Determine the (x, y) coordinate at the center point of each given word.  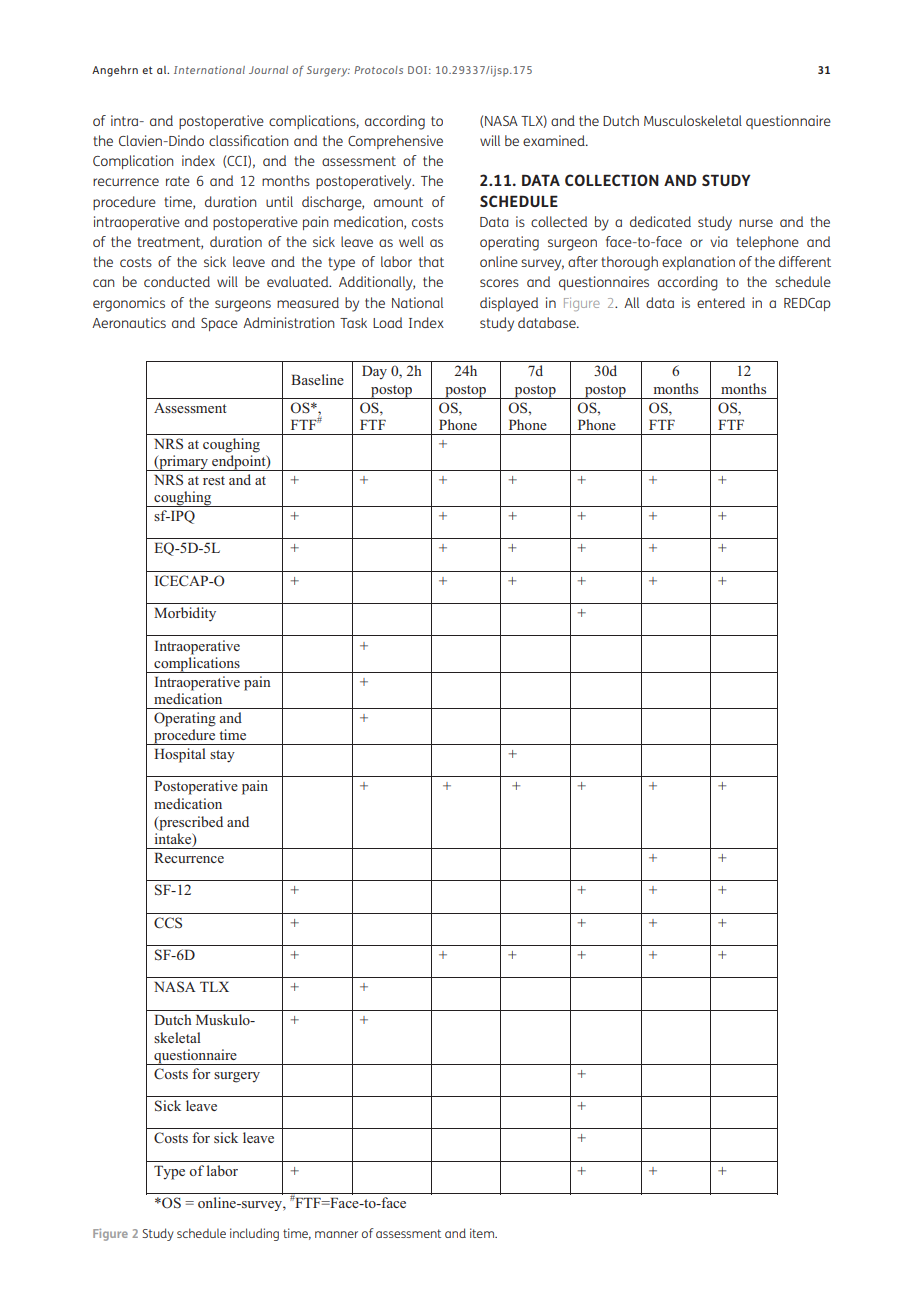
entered (721, 302)
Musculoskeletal (693, 120)
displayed (509, 304)
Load (387, 322)
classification (248, 140)
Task (353, 323)
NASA (501, 121)
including (254, 1234)
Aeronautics (129, 322)
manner (336, 1234)
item (483, 1233)
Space (219, 324)
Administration (288, 322)
